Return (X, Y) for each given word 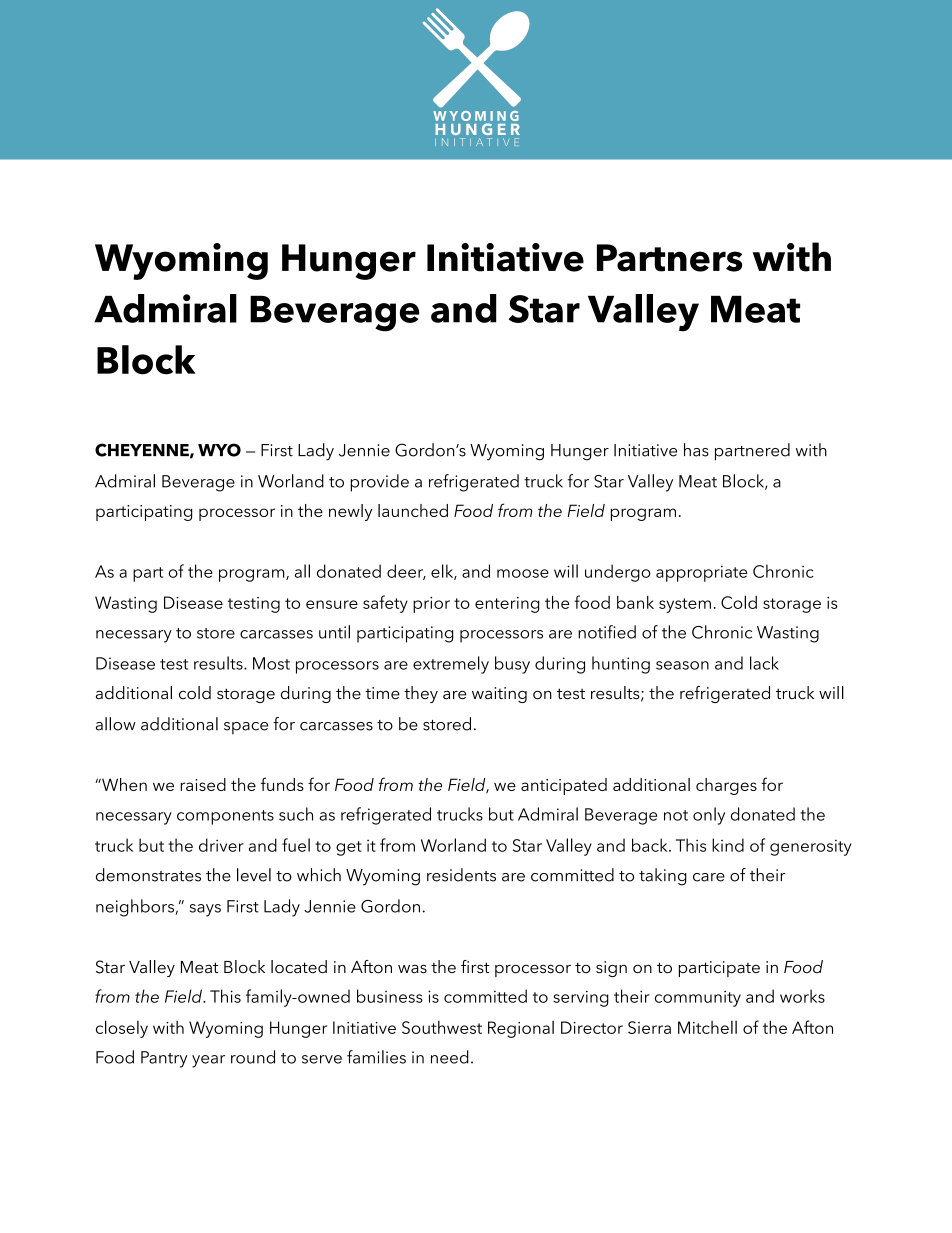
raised (203, 784)
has (696, 450)
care (709, 877)
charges (726, 786)
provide (379, 483)
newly (350, 512)
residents (461, 875)
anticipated (564, 786)
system (685, 605)
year (208, 1061)
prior (431, 605)
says (205, 910)
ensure (332, 604)
